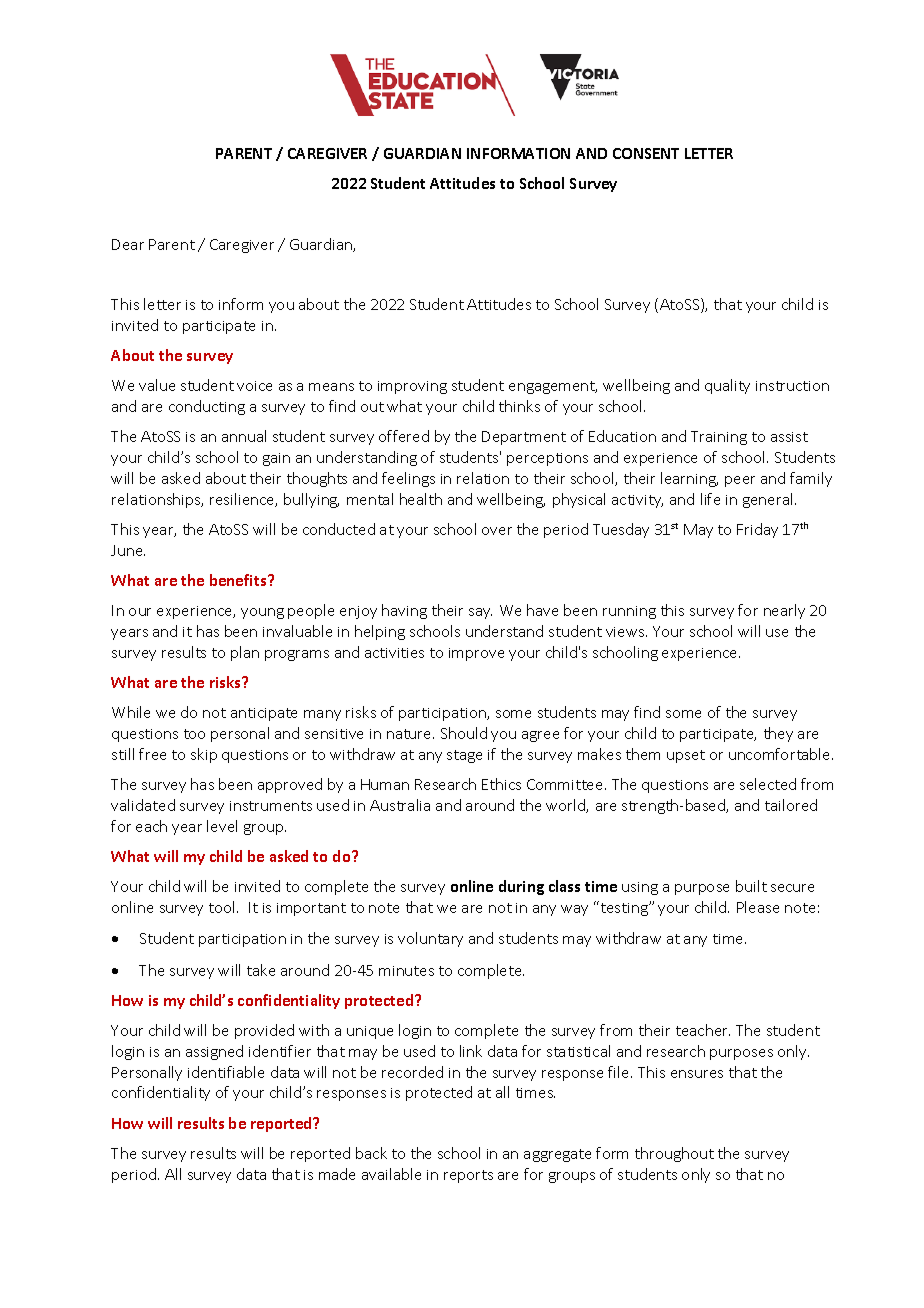  I want to click on CONSENT, so click(646, 153).
